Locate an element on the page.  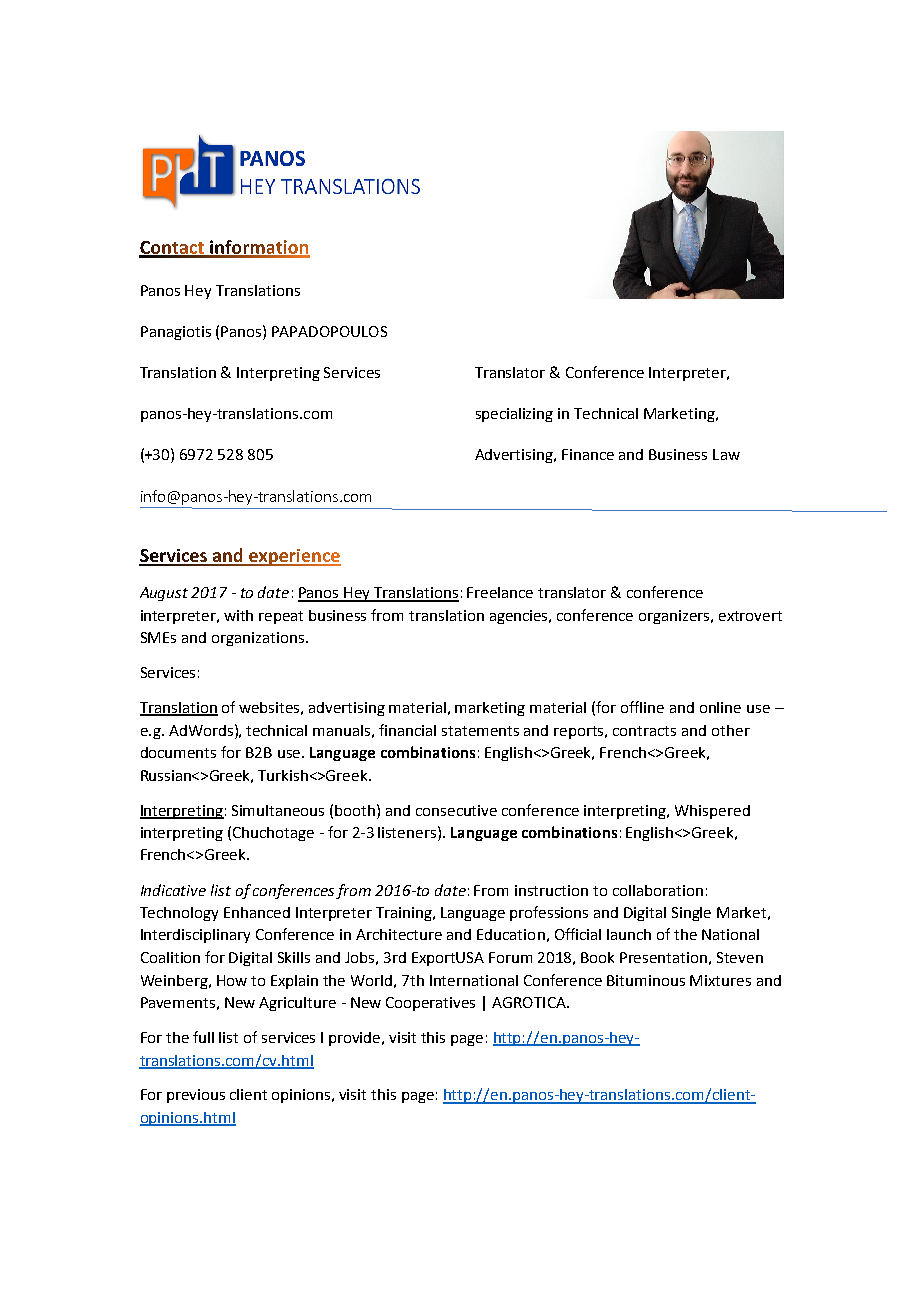
Law is located at coordinates (726, 454).
